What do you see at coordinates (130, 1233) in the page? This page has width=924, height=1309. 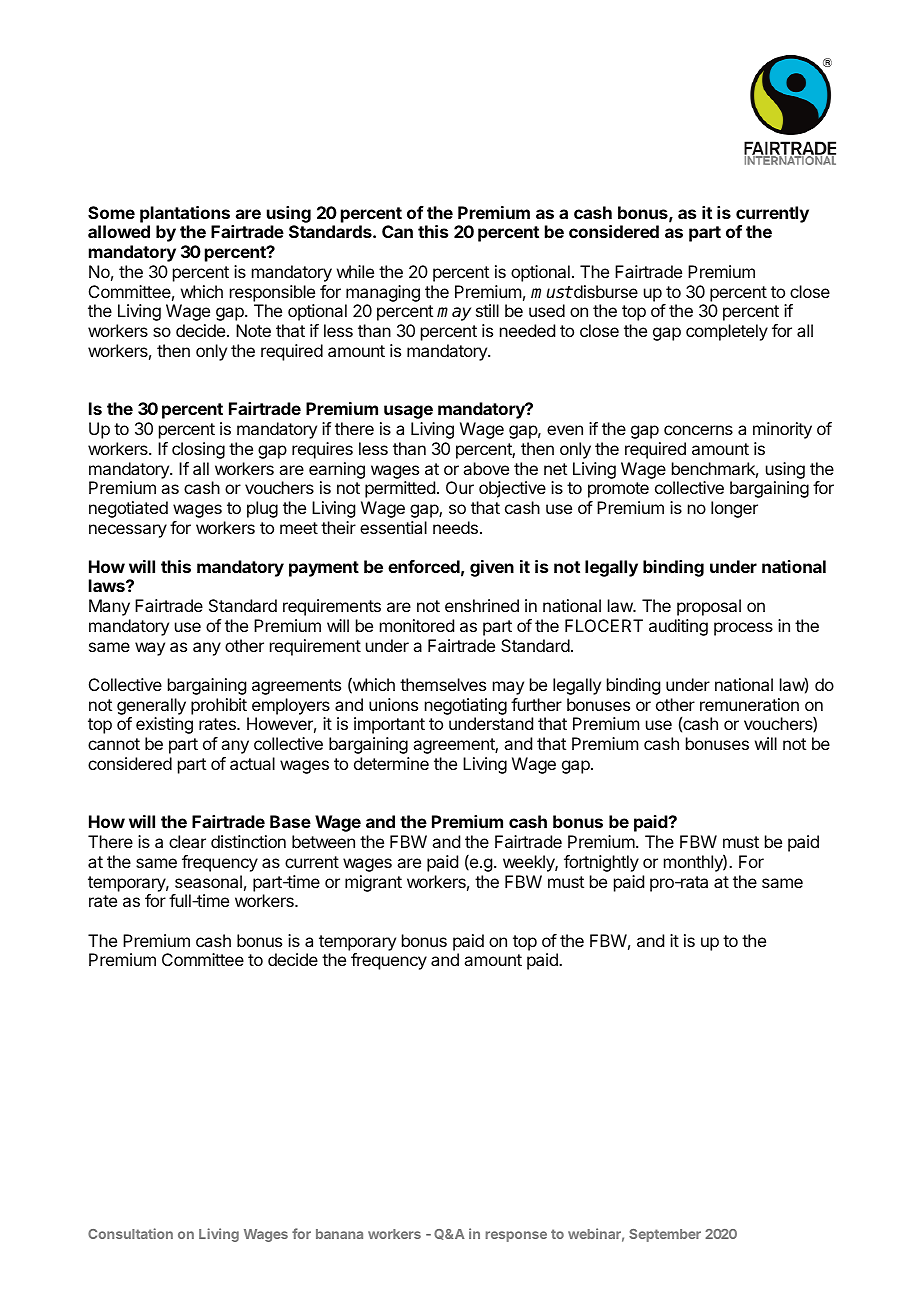 I see `Consultation` at bounding box center [130, 1233].
